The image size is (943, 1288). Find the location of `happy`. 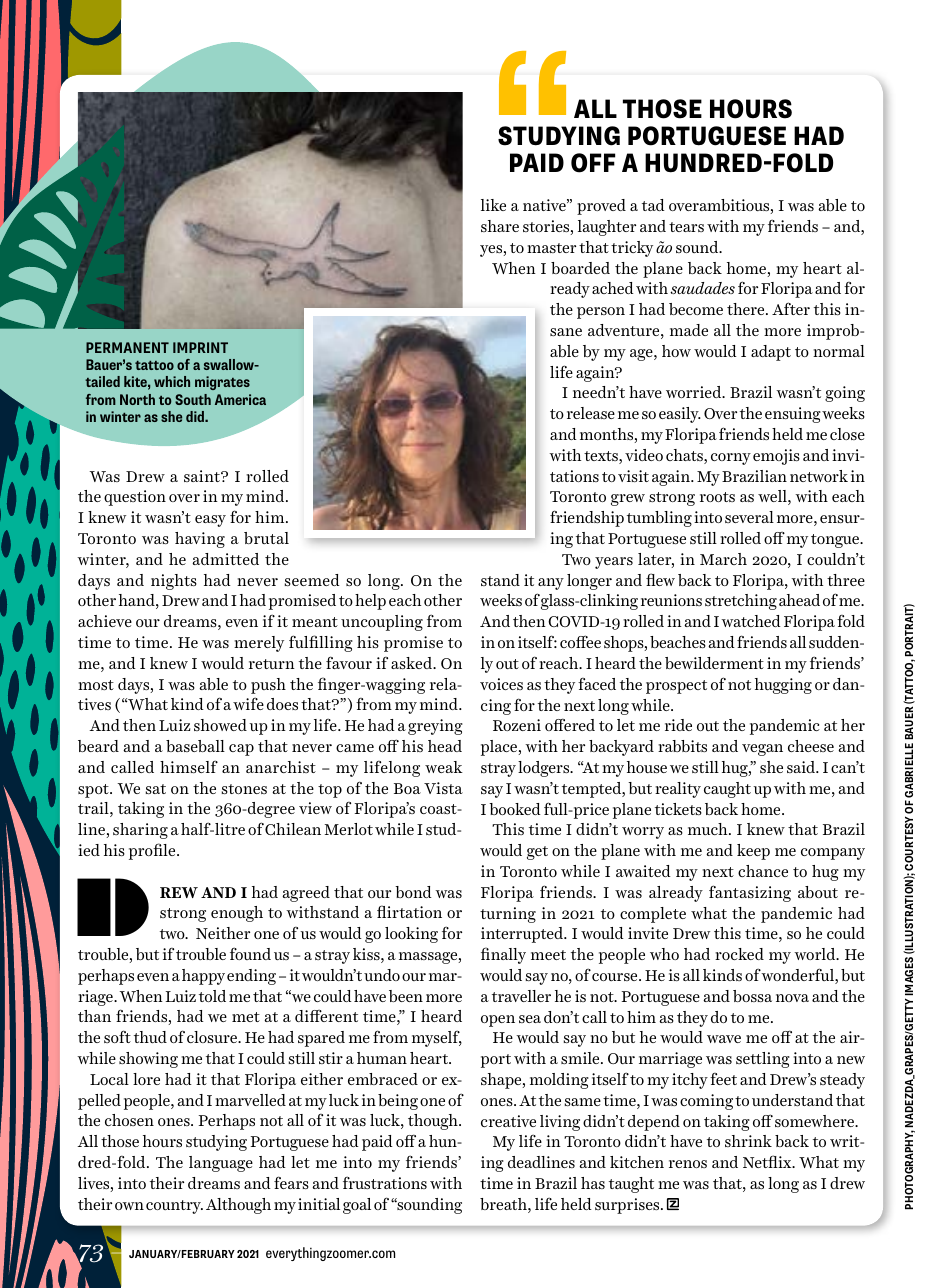

happy is located at coordinates (203, 977).
